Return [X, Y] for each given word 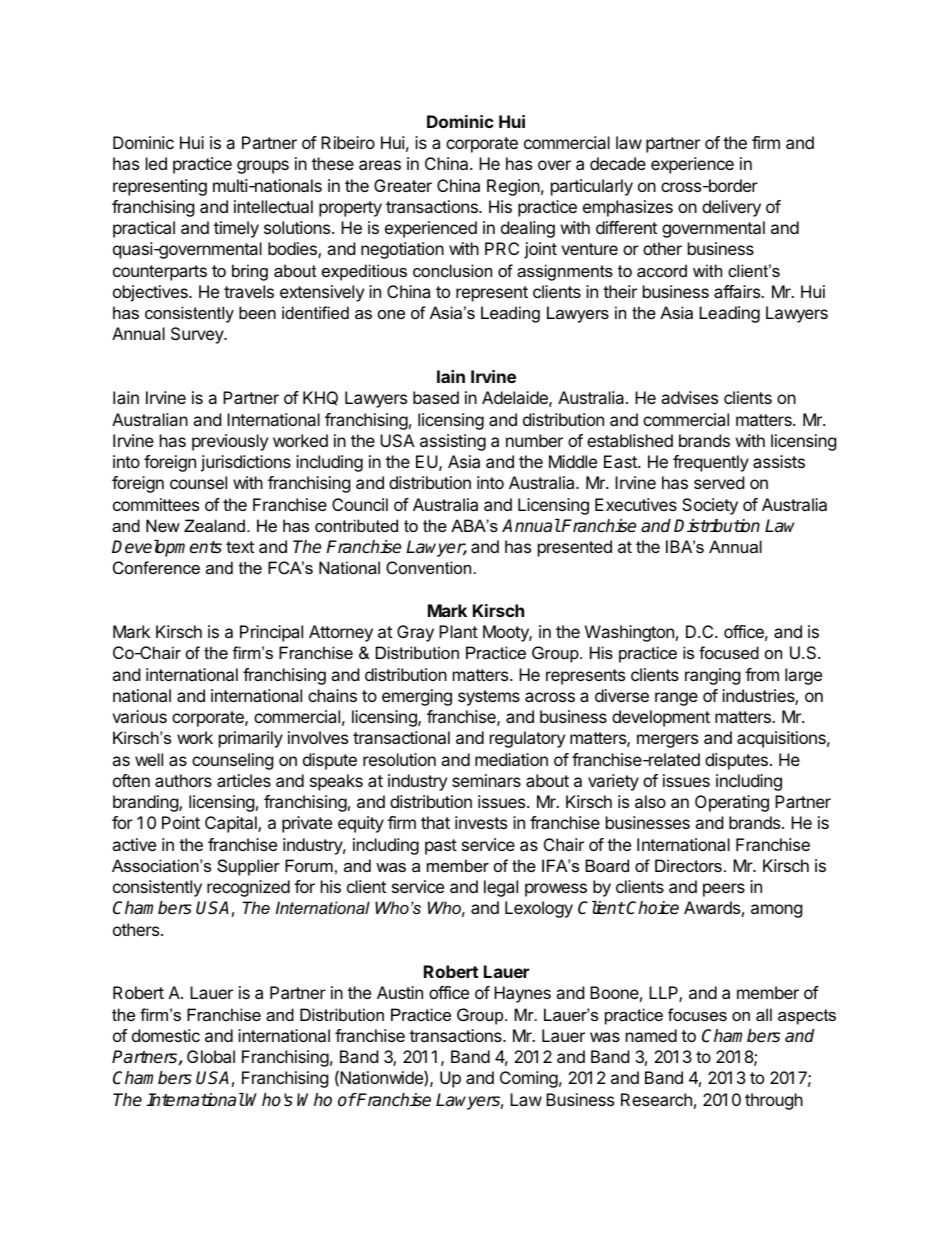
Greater [403, 185]
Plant [458, 631]
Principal [271, 633]
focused [729, 652]
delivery [731, 208]
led [156, 163]
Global [211, 1056]
